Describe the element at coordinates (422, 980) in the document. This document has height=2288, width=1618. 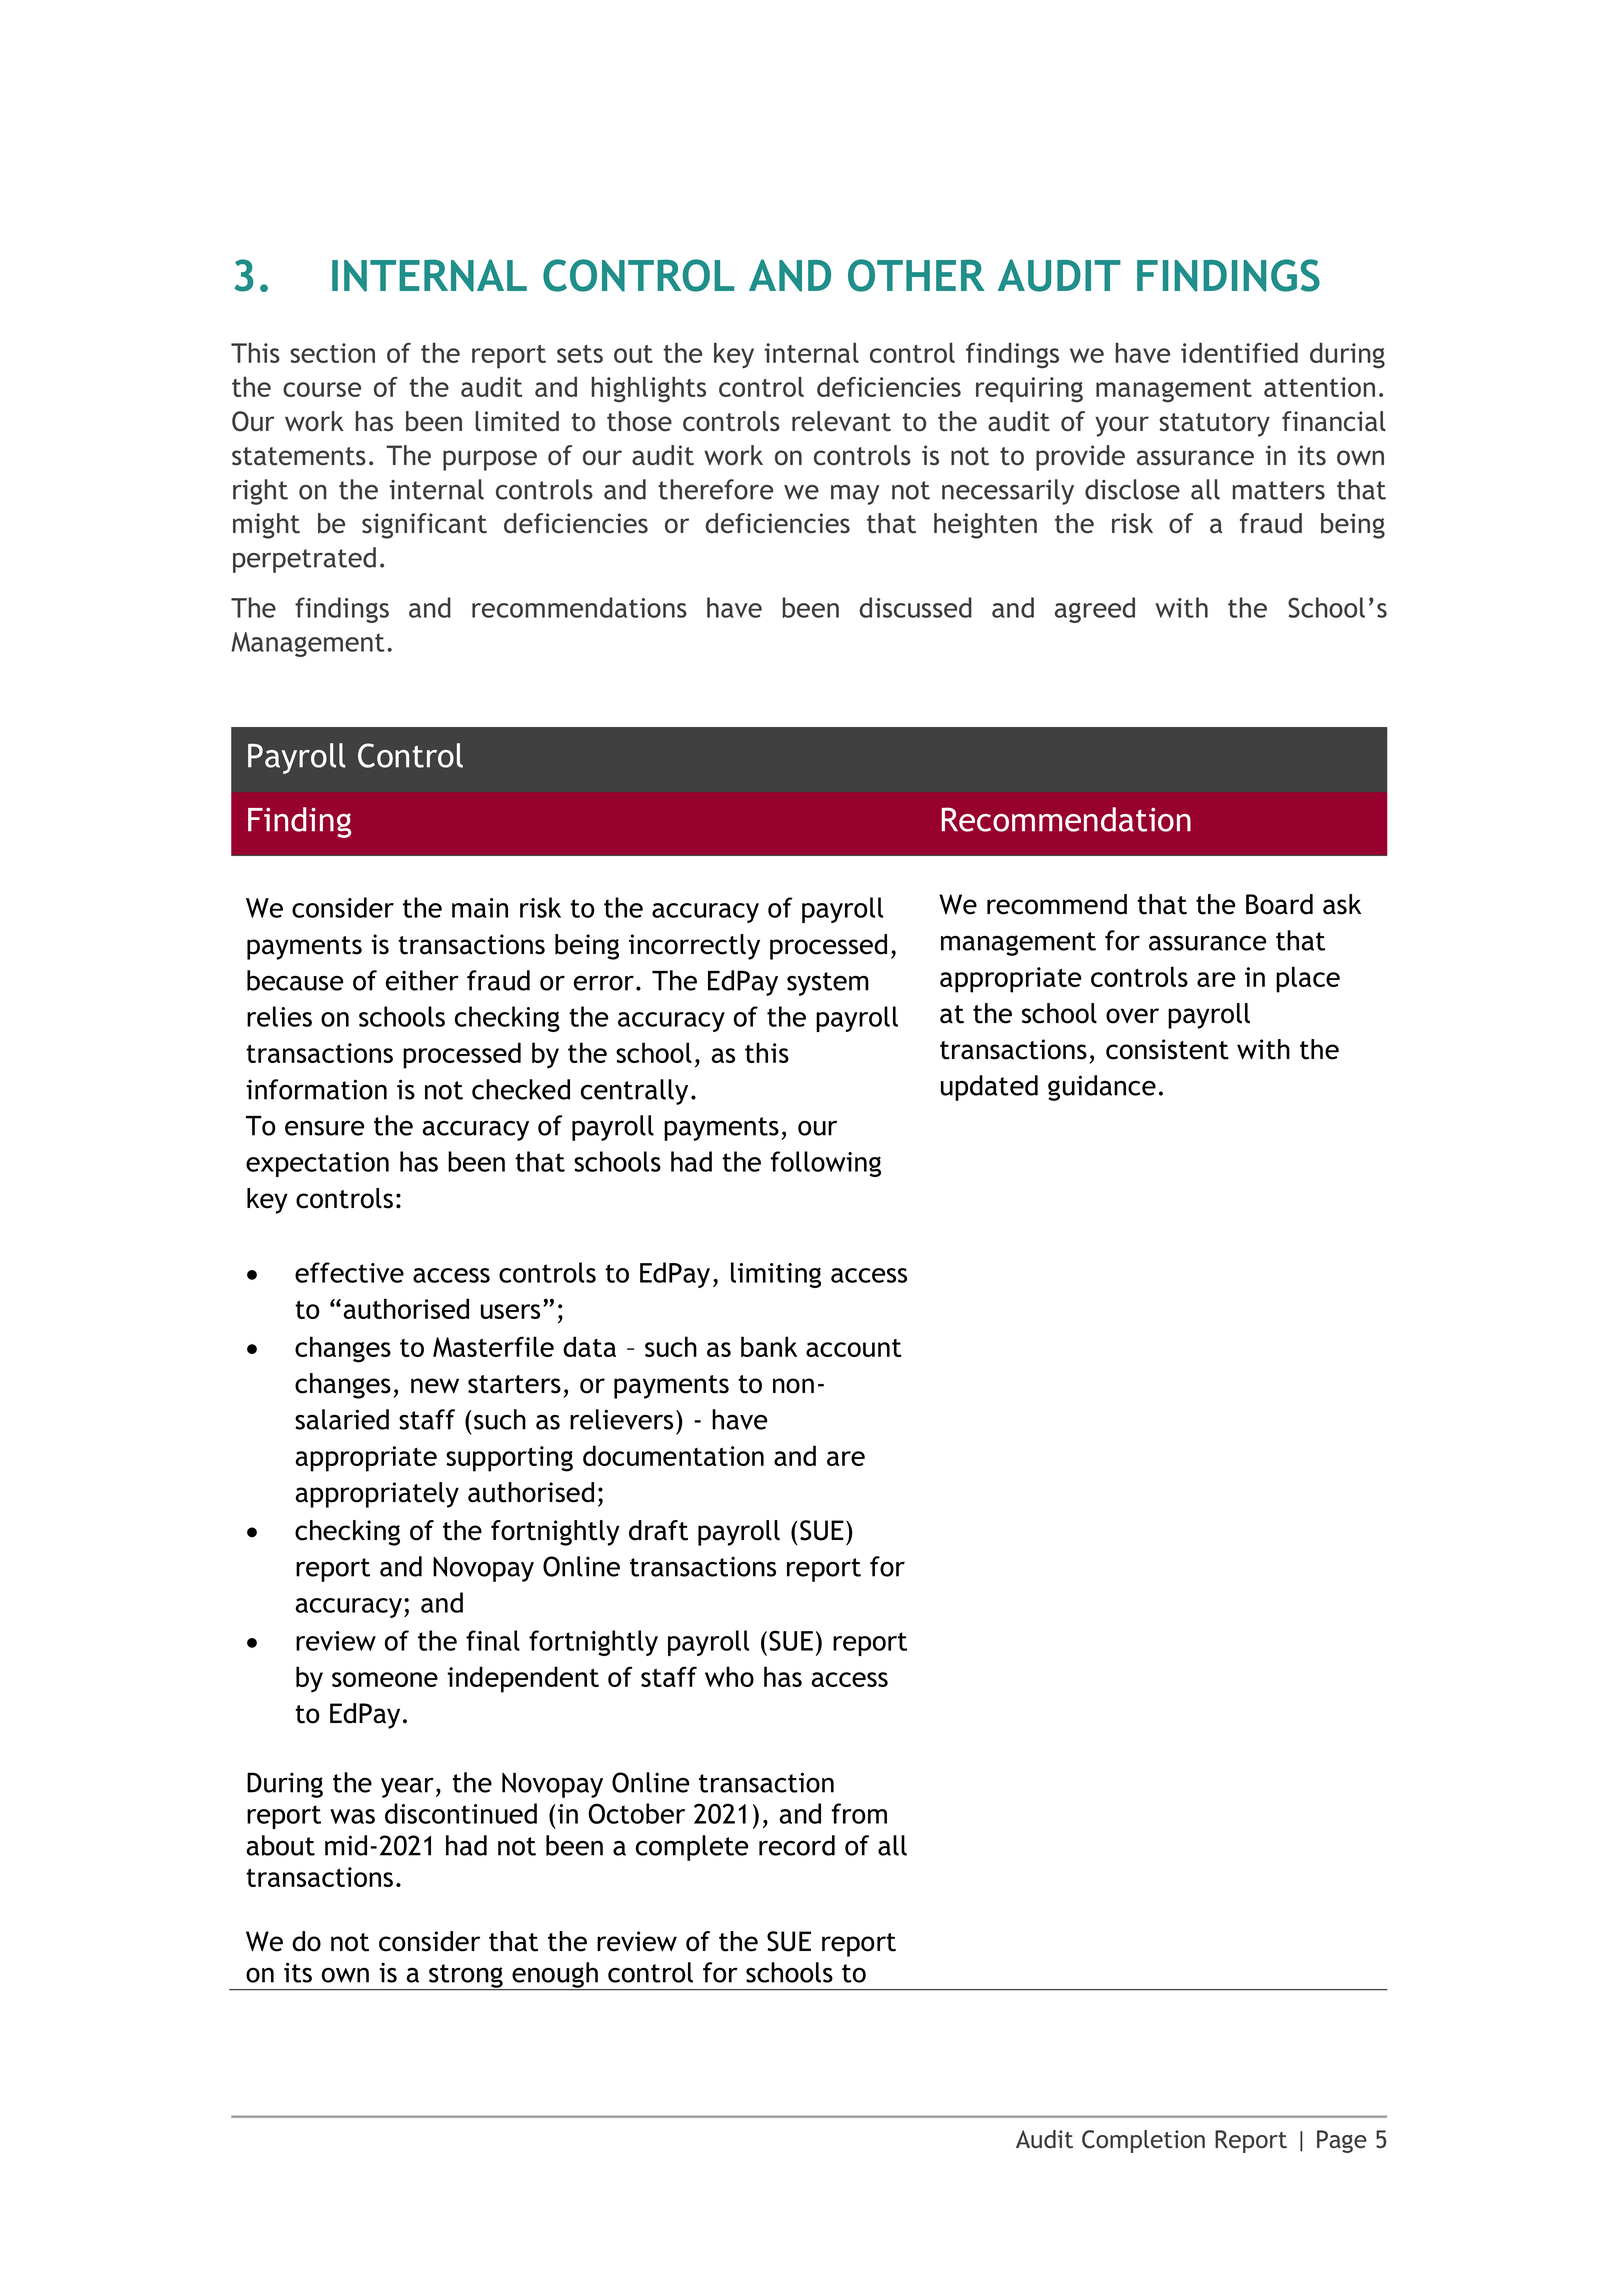
I see `either` at that location.
